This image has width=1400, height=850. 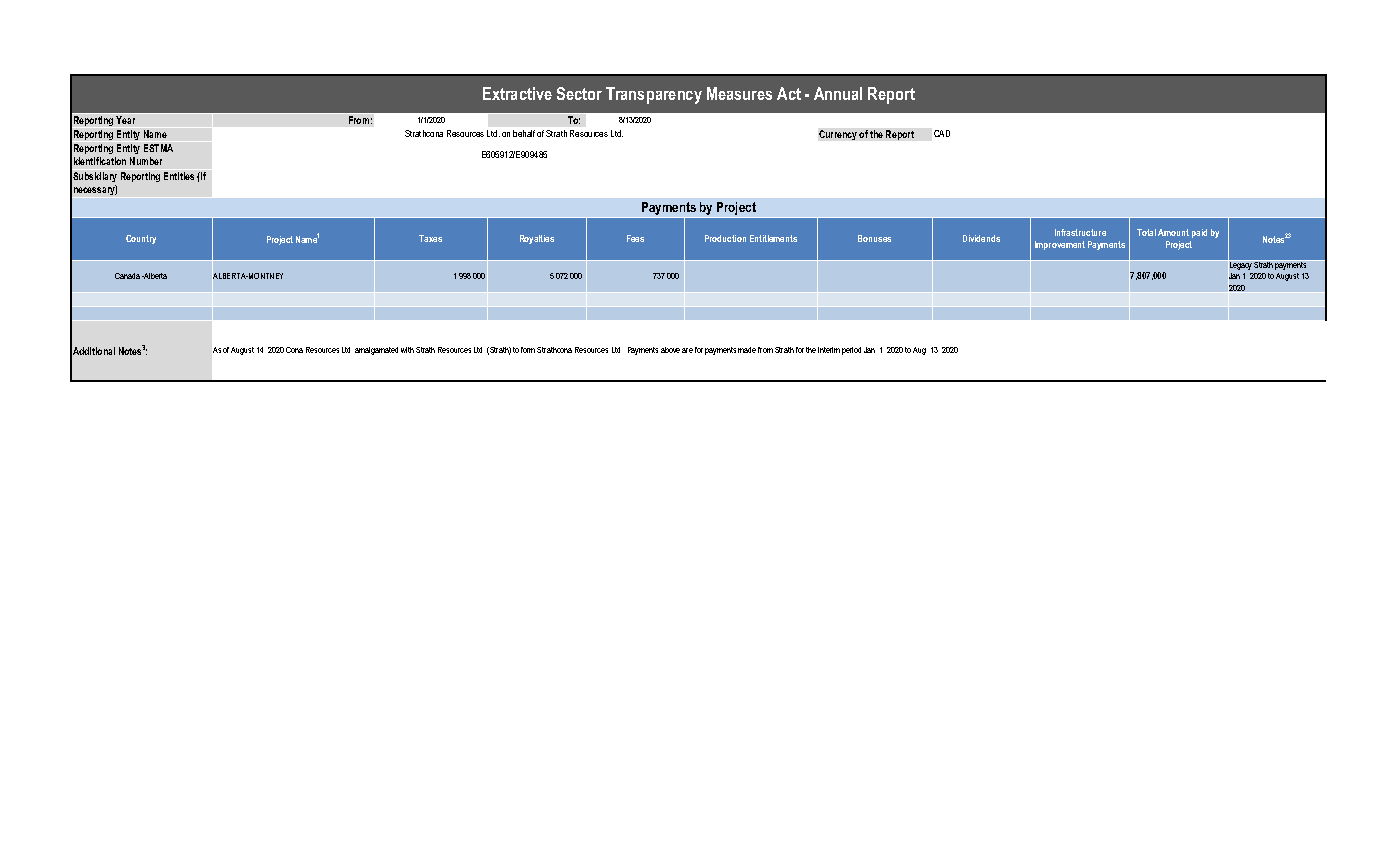 What do you see at coordinates (725, 238) in the image?
I see `Production` at bounding box center [725, 238].
